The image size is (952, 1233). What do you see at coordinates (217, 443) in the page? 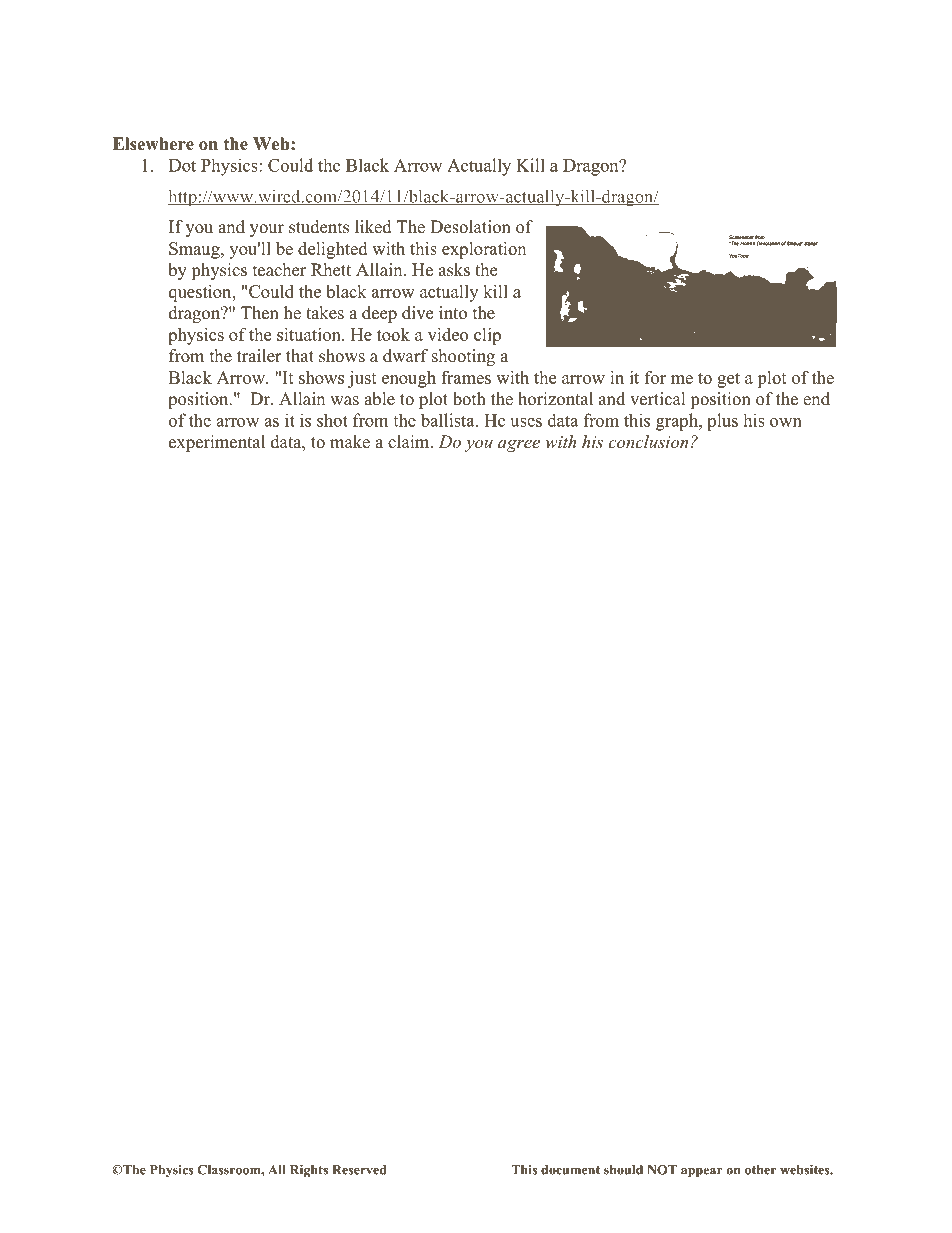
I see `experimental` at bounding box center [217, 443].
